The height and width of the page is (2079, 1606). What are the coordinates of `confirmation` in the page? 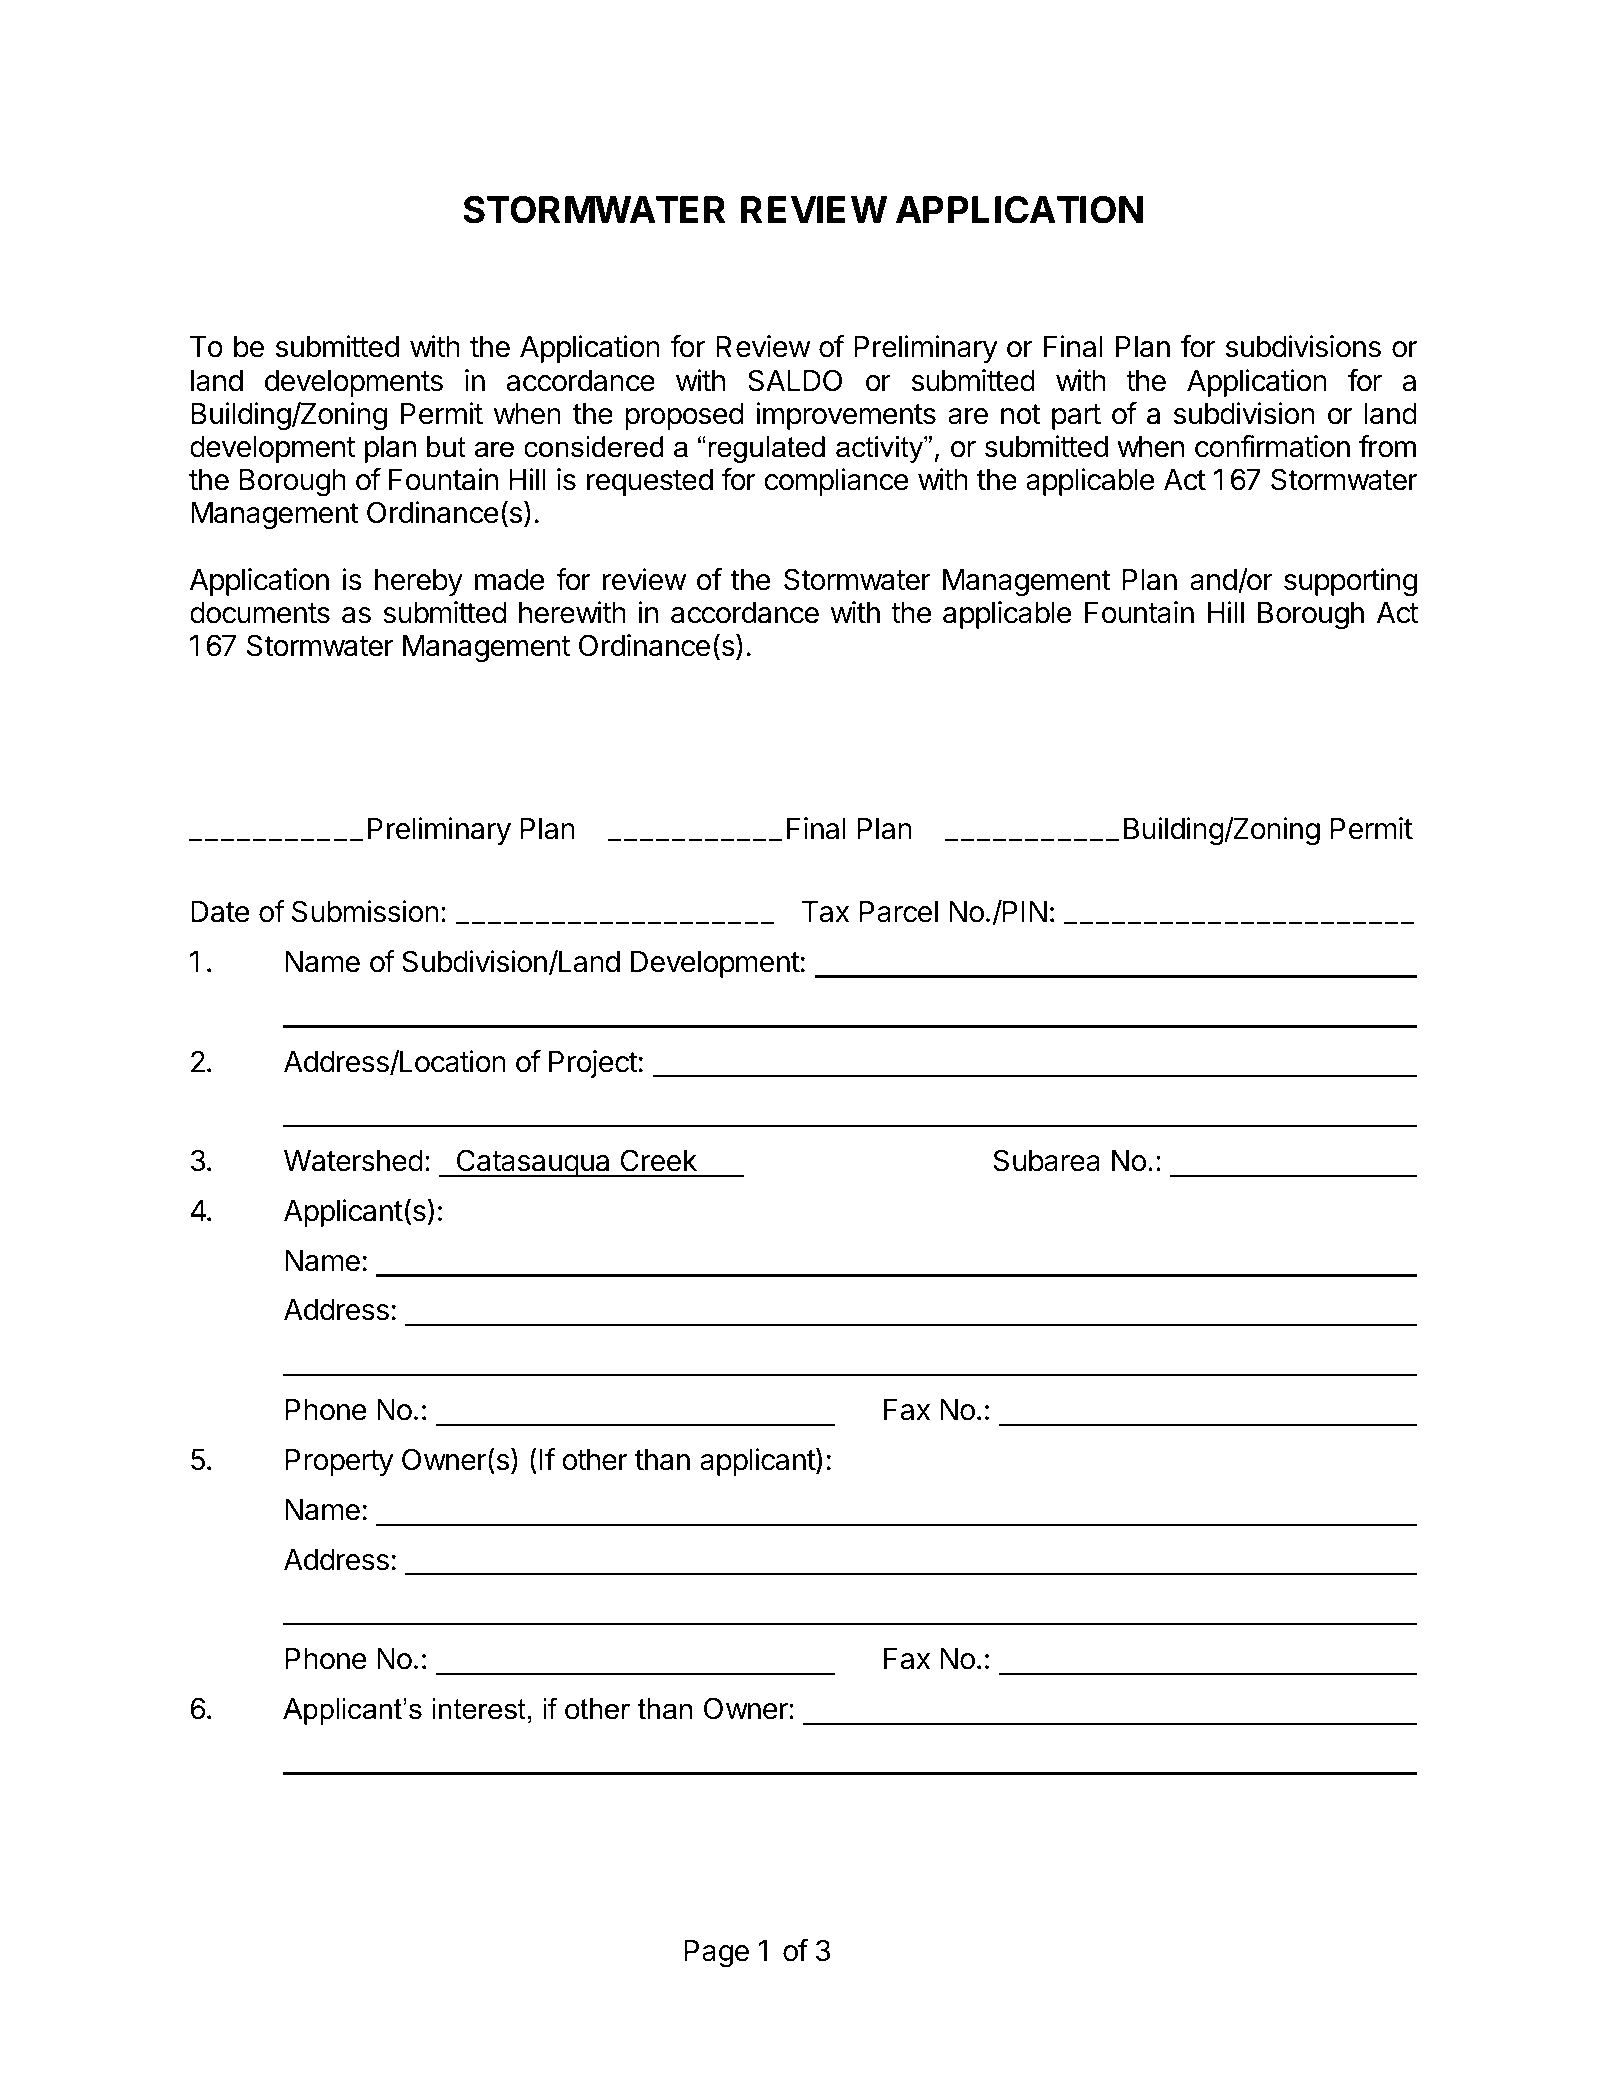 It's located at (1272, 446).
